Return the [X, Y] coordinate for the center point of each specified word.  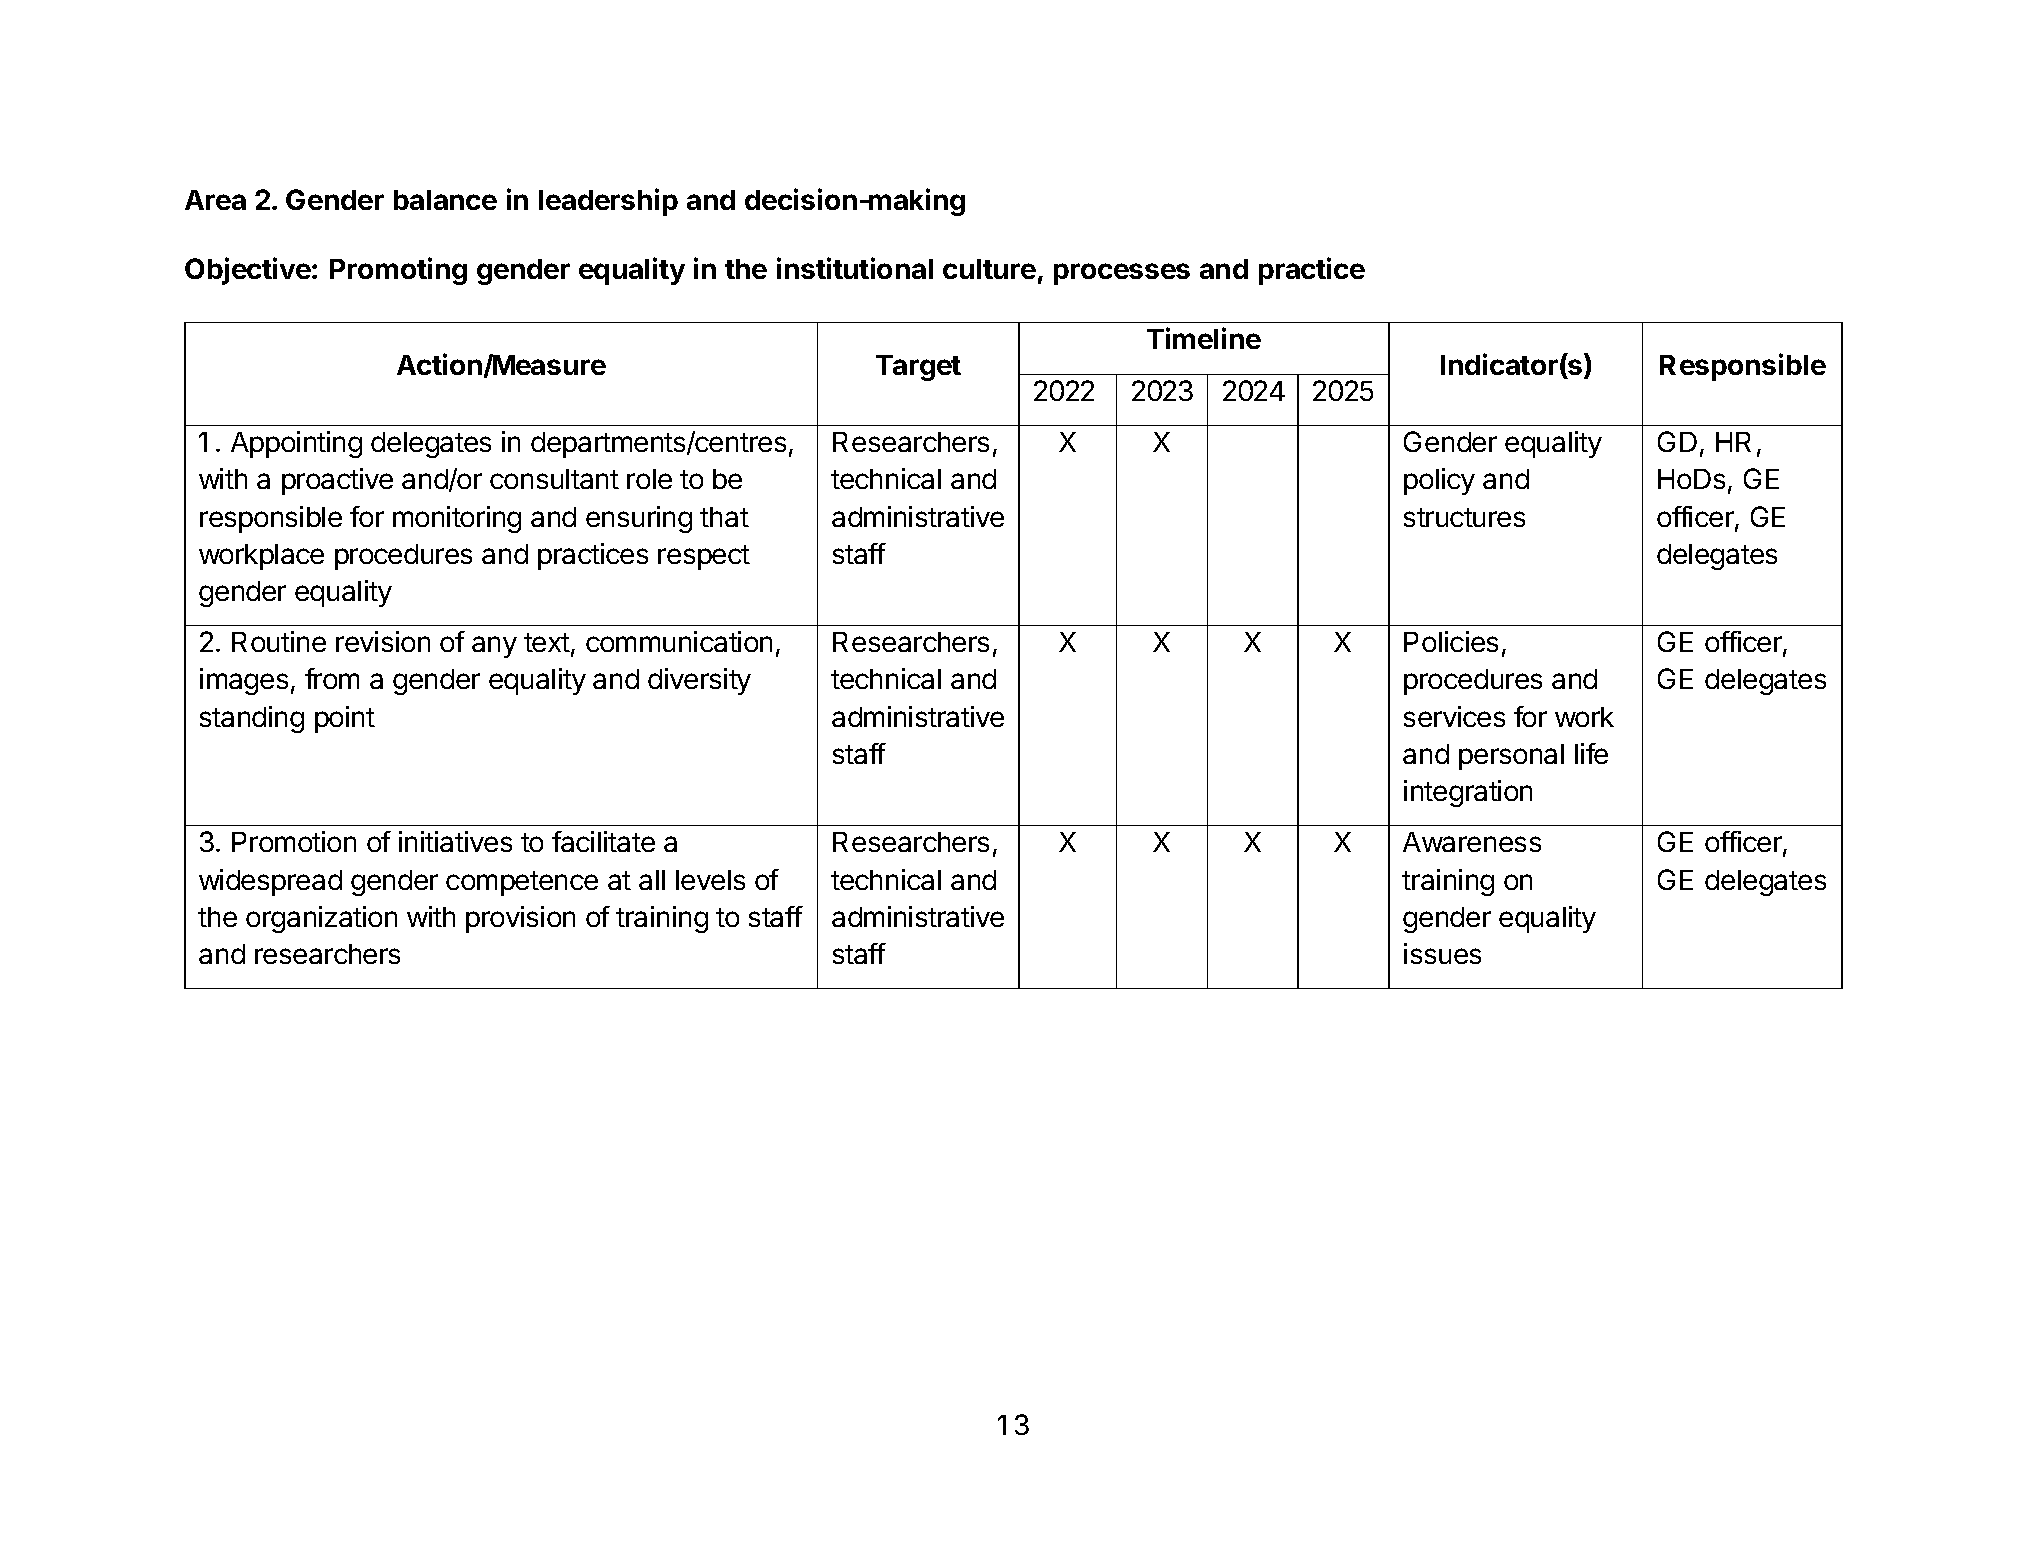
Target [918, 368]
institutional [855, 268]
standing [252, 719]
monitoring [457, 519]
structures [1464, 517]
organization [321, 919]
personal [1511, 757]
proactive [337, 481]
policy [1439, 481]
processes [1122, 274]
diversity [699, 681]
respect [704, 557]
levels [710, 880]
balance [445, 200]
